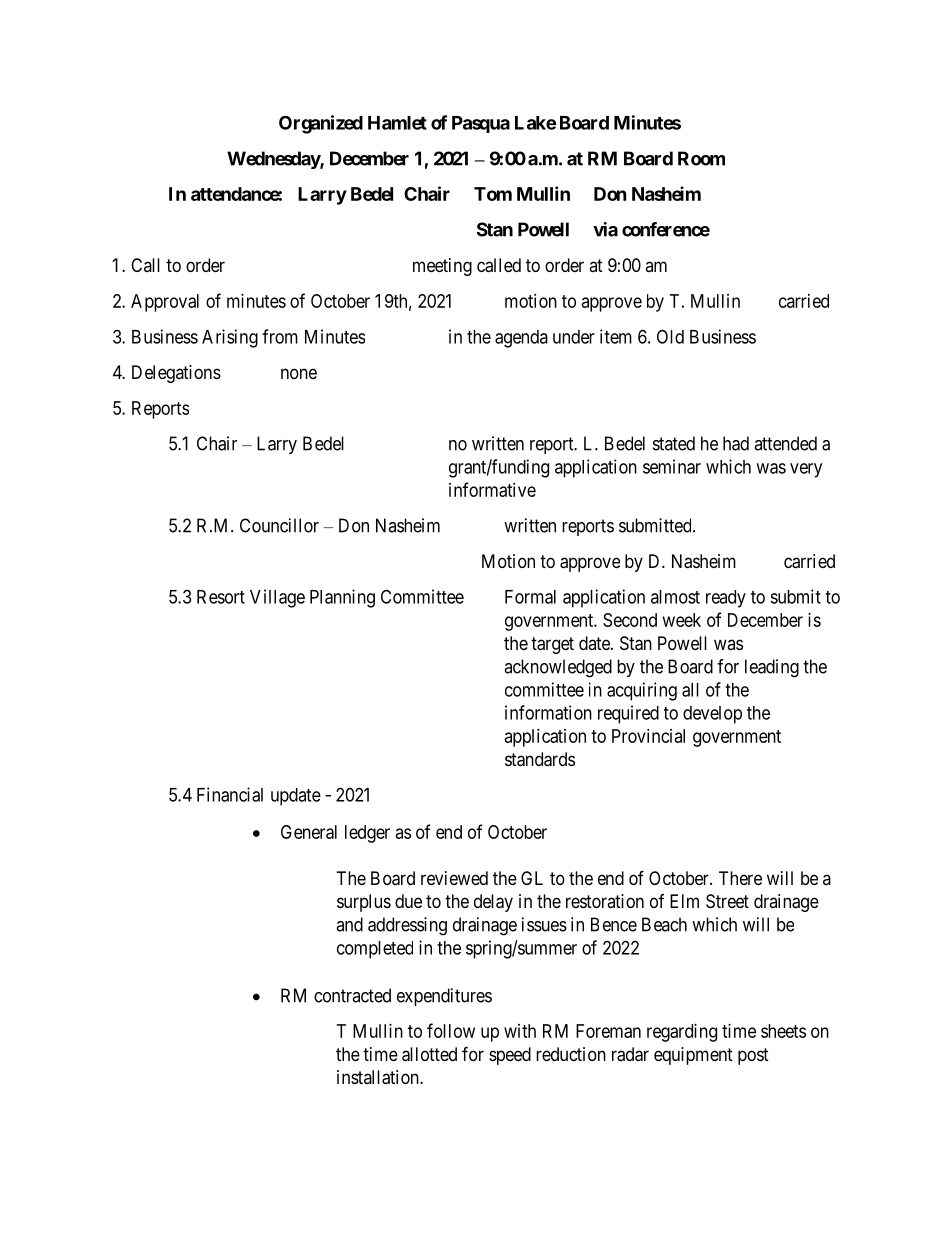 This screenshot has width=952, height=1233. Describe the element at coordinates (221, 597) in the screenshot. I see `Resort` at that location.
